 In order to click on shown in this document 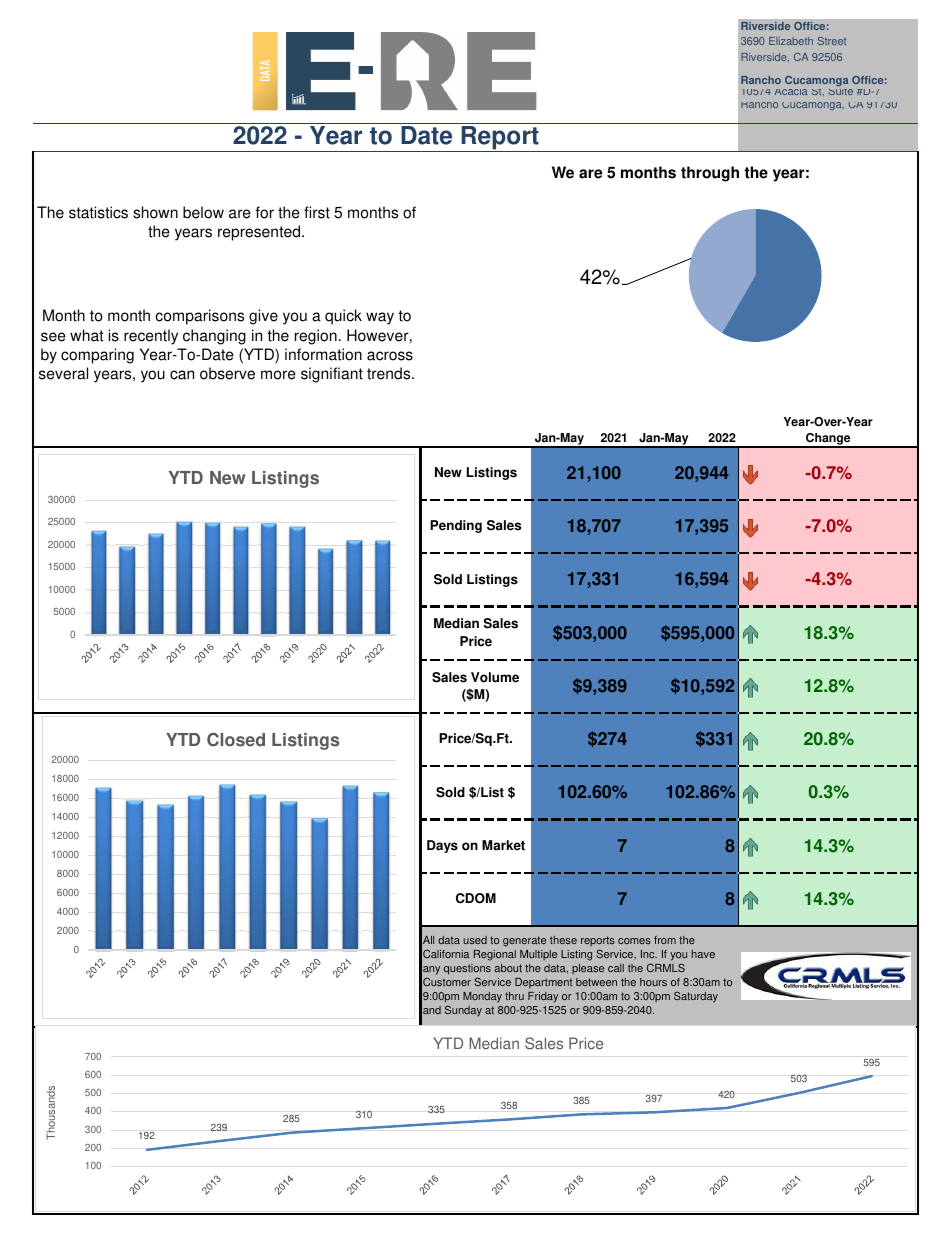, I will do `click(155, 212)`.
